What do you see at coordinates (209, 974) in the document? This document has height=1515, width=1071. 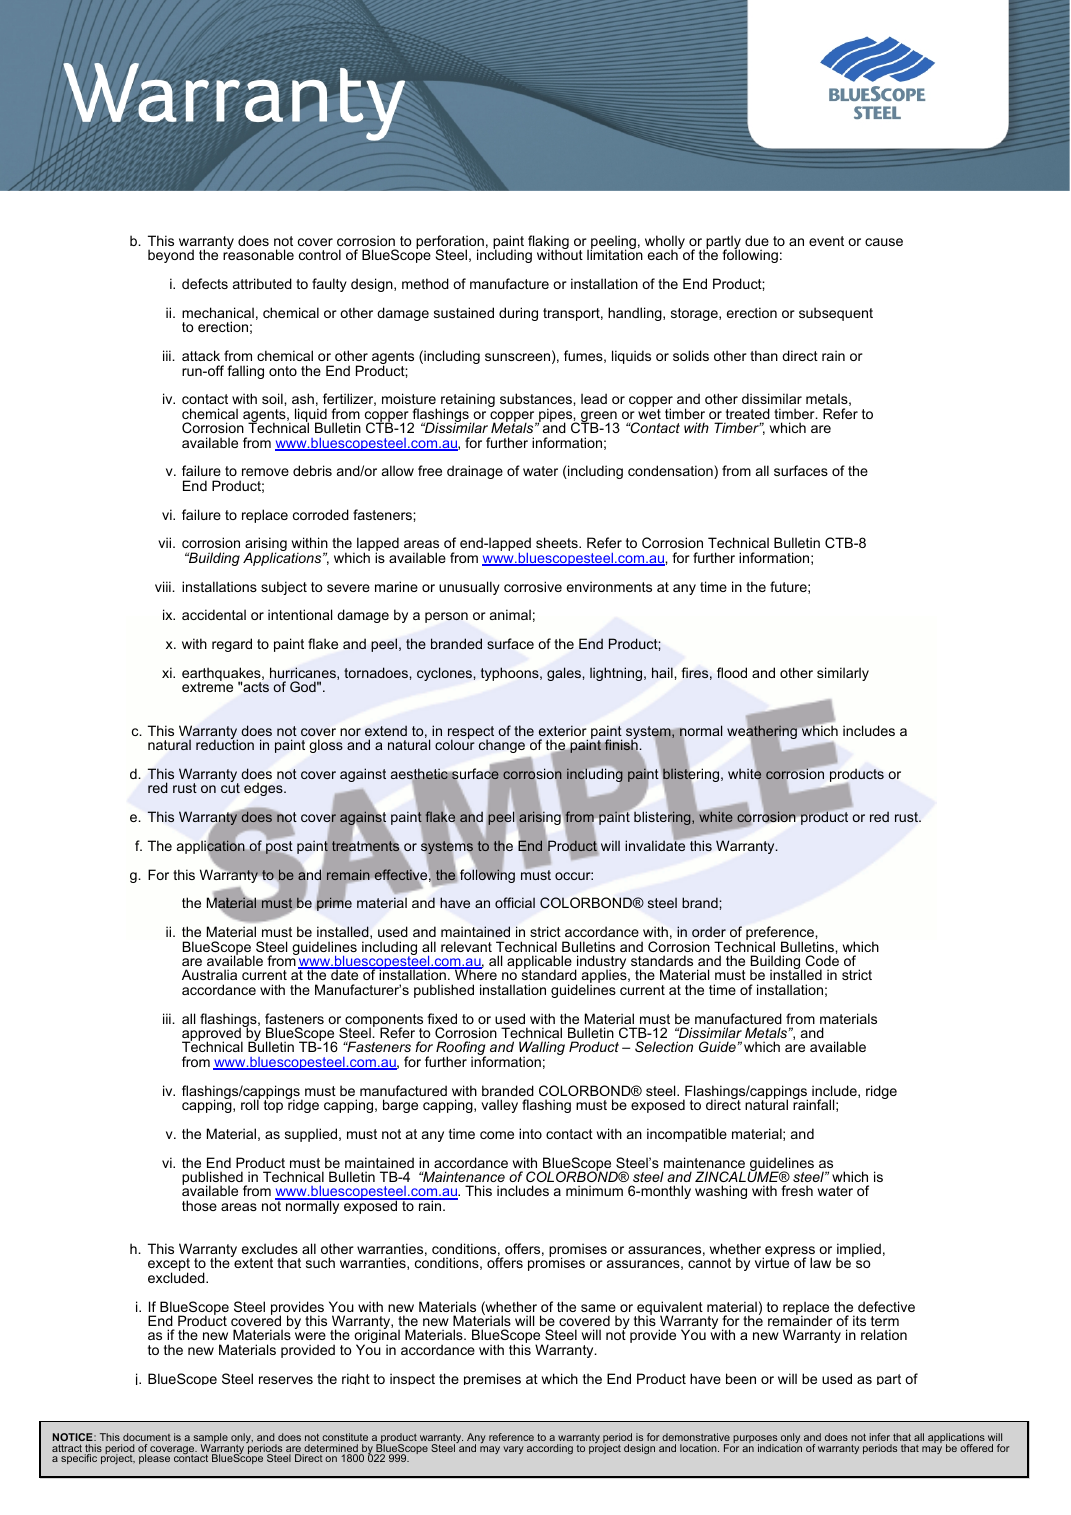 I see `Australia` at bounding box center [209, 974].
